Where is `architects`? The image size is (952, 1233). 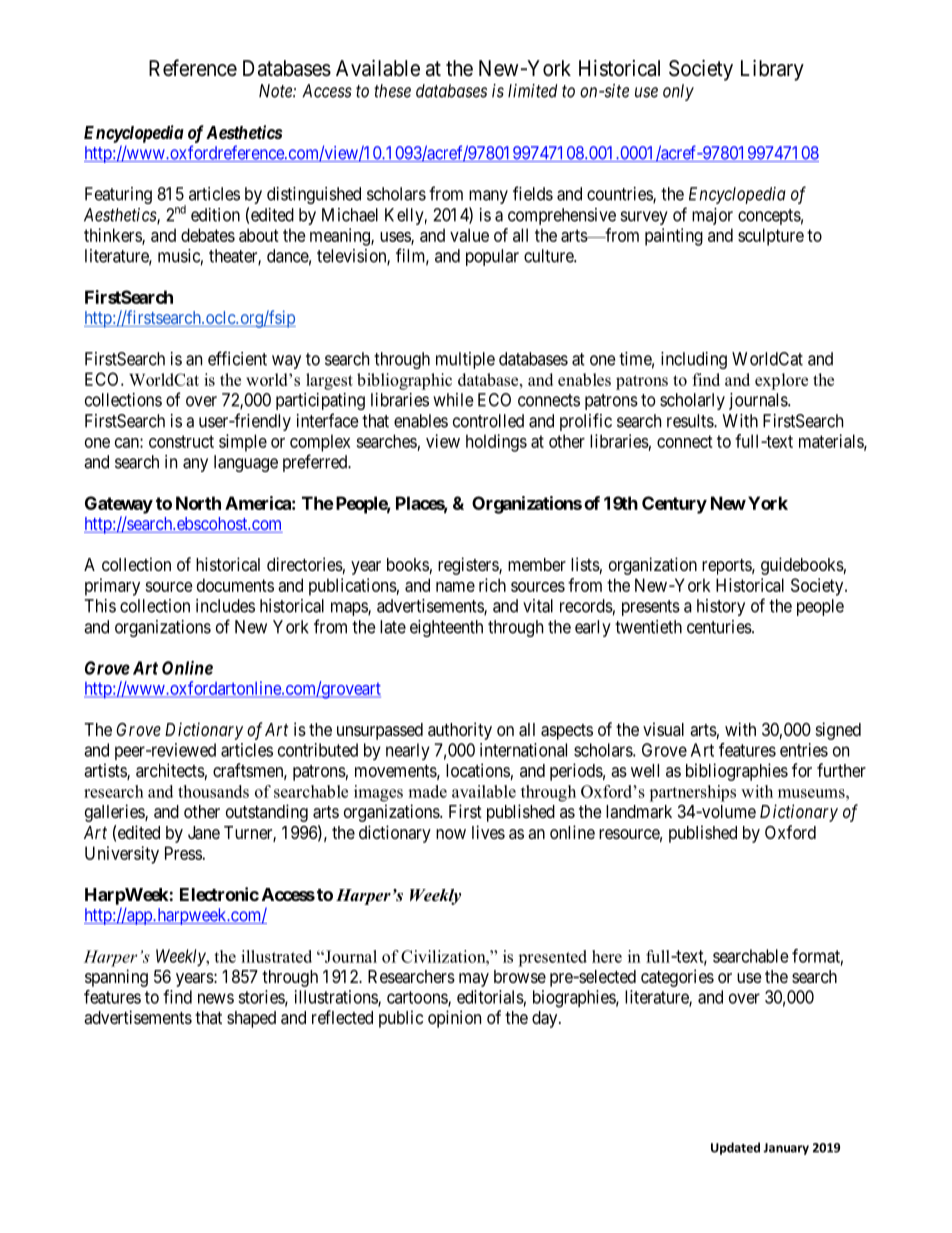
architects is located at coordinates (170, 770).
